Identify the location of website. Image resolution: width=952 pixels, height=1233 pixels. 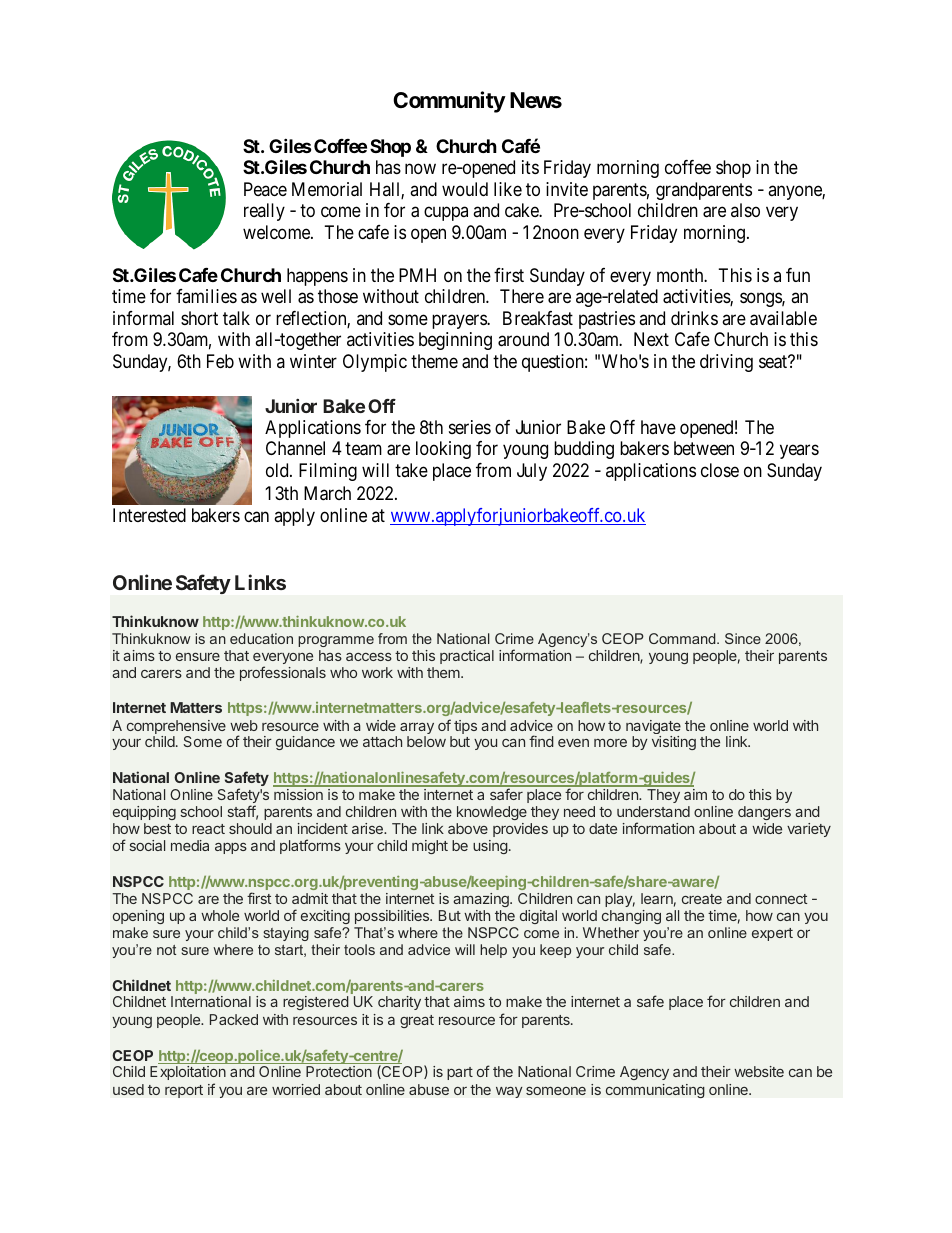
(759, 1071).
